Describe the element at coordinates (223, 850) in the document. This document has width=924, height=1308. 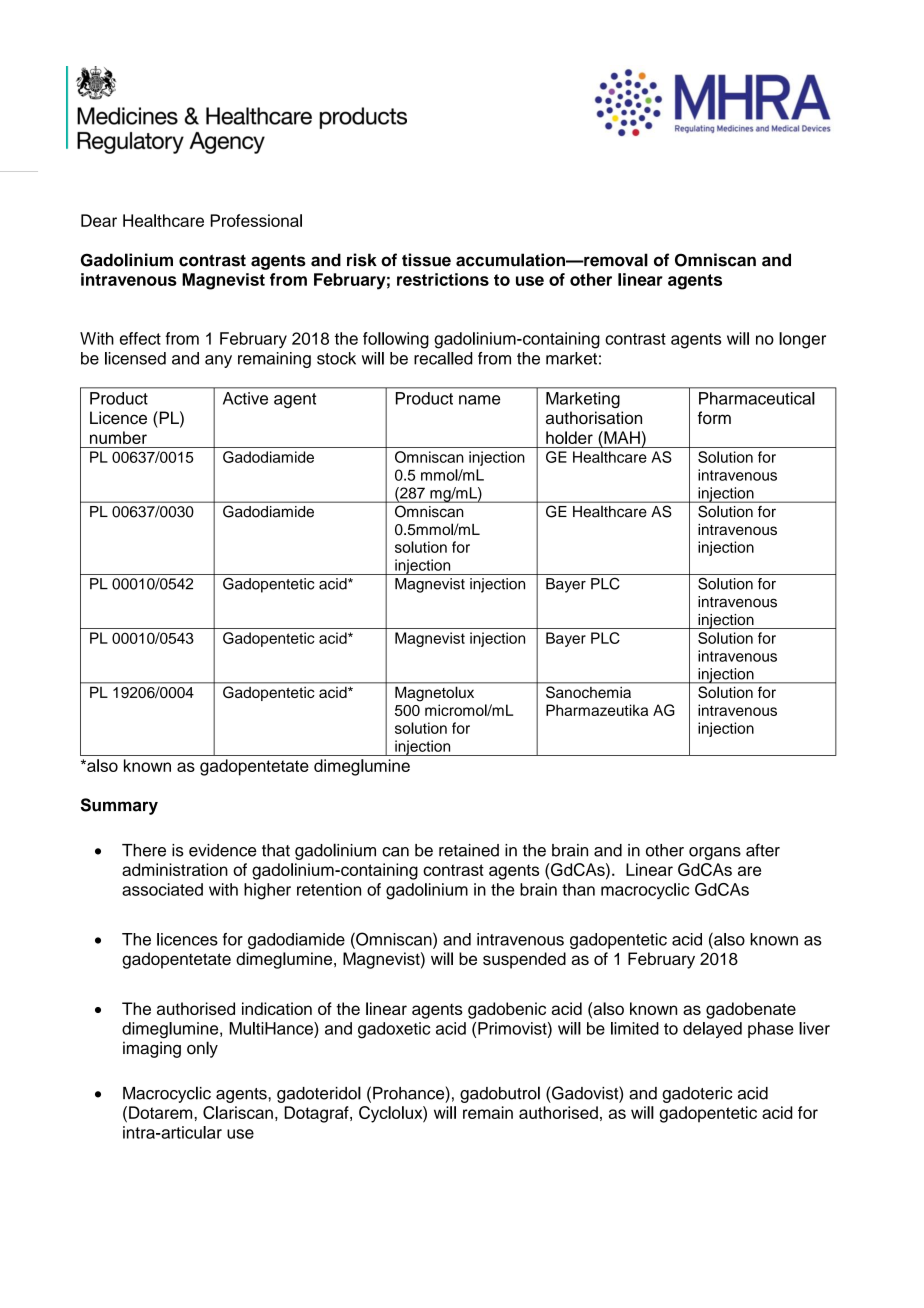
I see `evidence` at that location.
